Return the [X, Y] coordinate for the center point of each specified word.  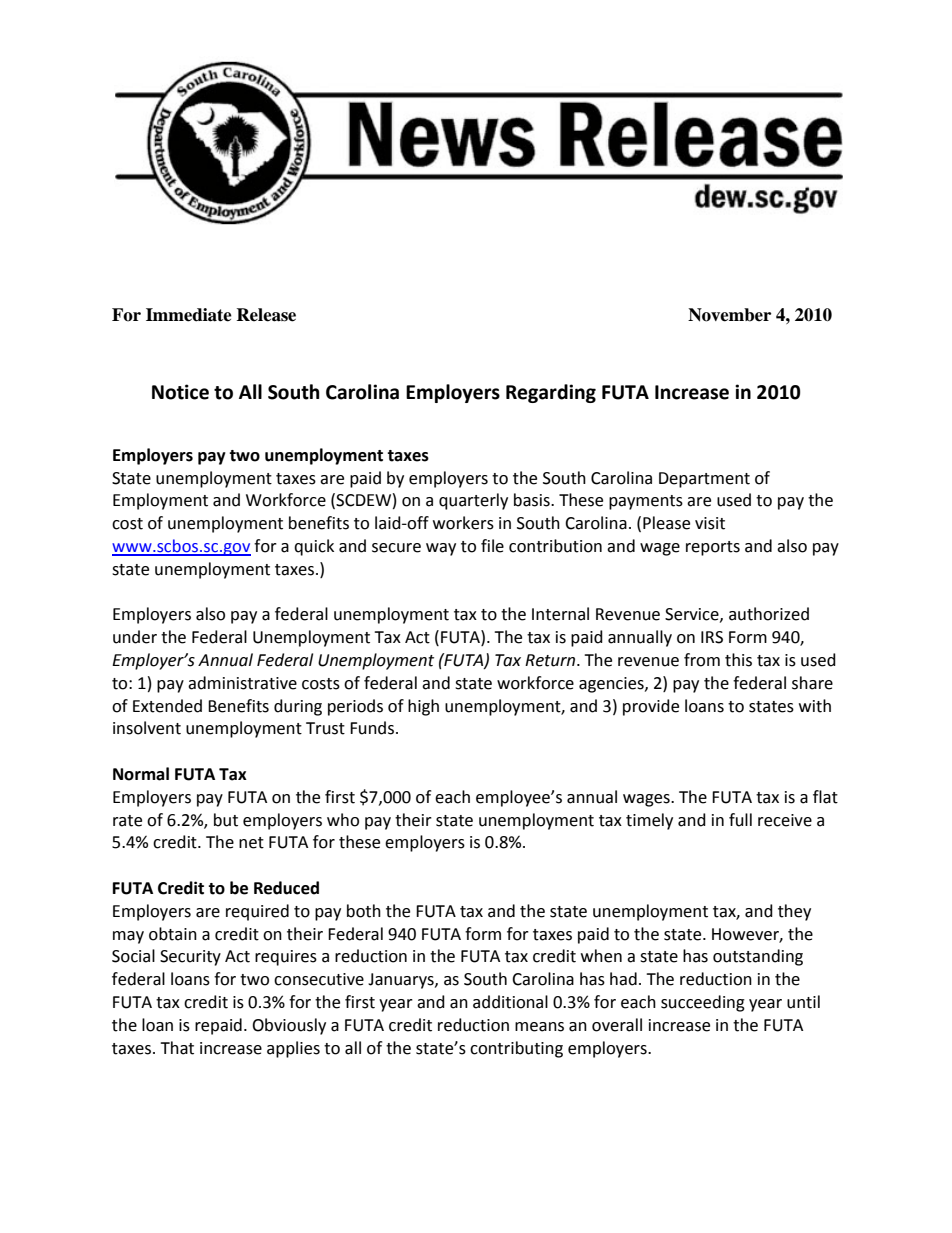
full [740, 820]
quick [314, 547]
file [492, 546]
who [343, 820]
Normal [141, 774]
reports [713, 548]
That [177, 1048]
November [729, 315]
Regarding [551, 393]
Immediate [189, 315]
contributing [516, 1049]
